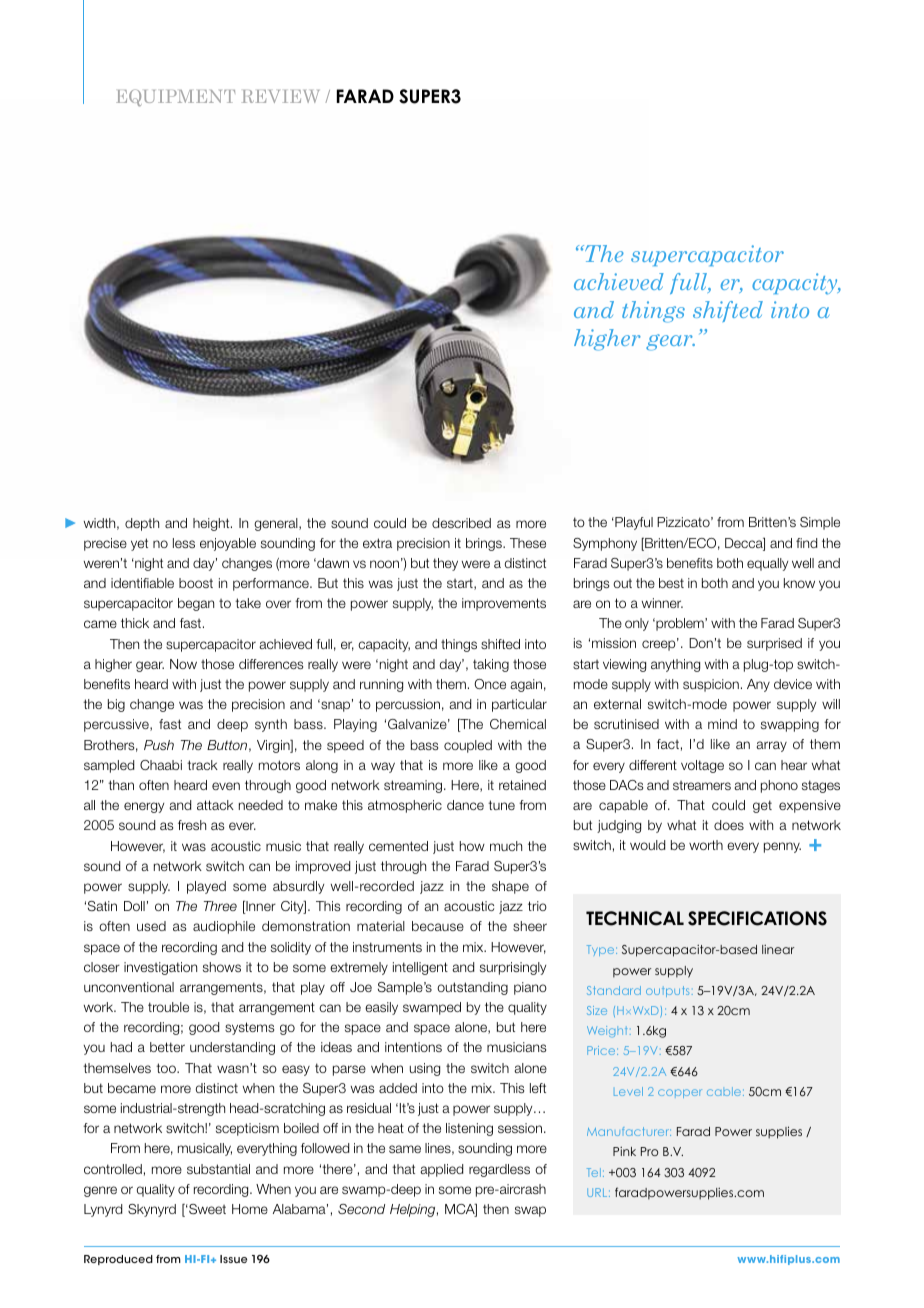  I want to click on REVIEW, so click(281, 96).
